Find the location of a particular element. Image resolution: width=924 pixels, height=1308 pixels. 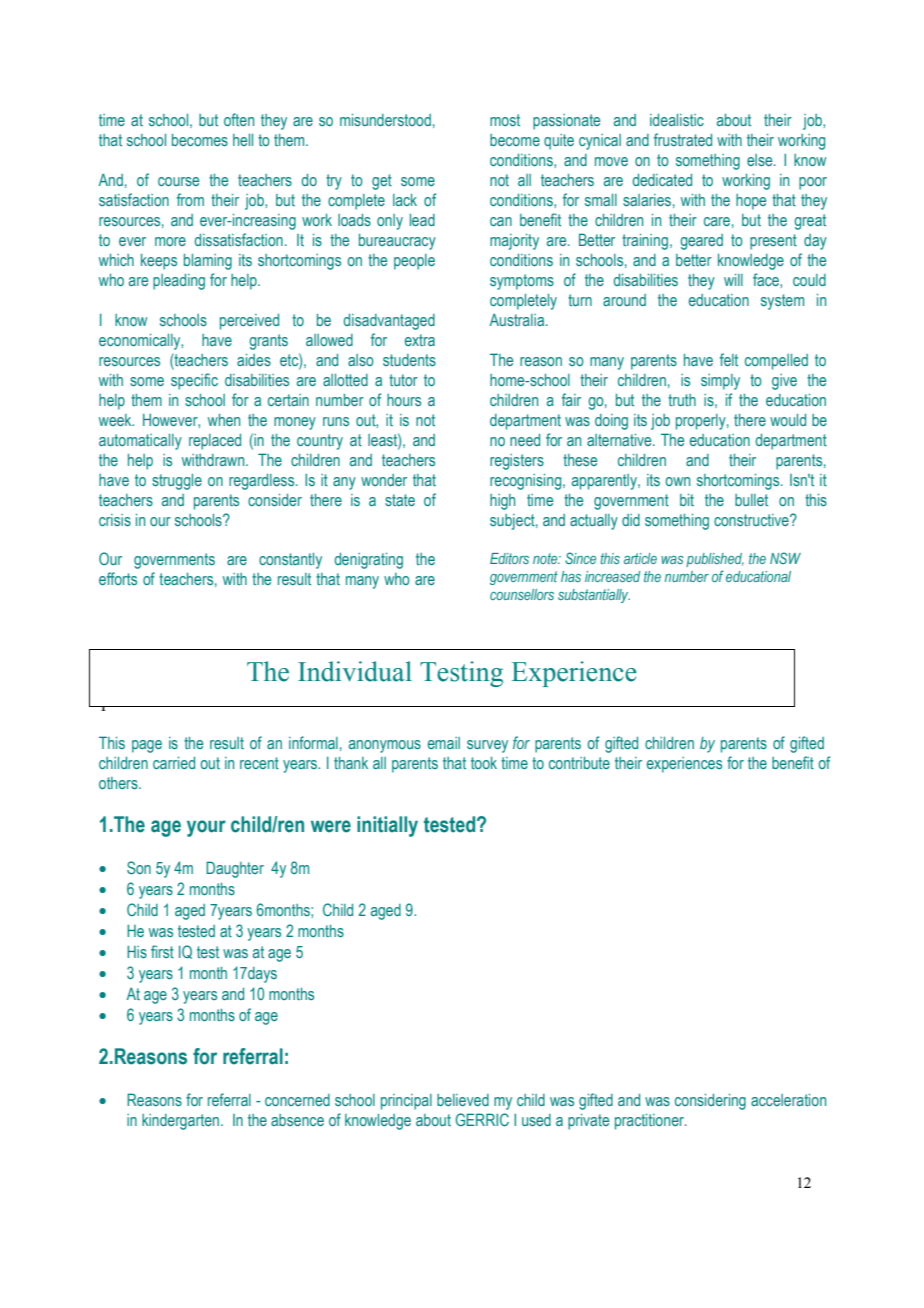

else is located at coordinates (761, 160).
